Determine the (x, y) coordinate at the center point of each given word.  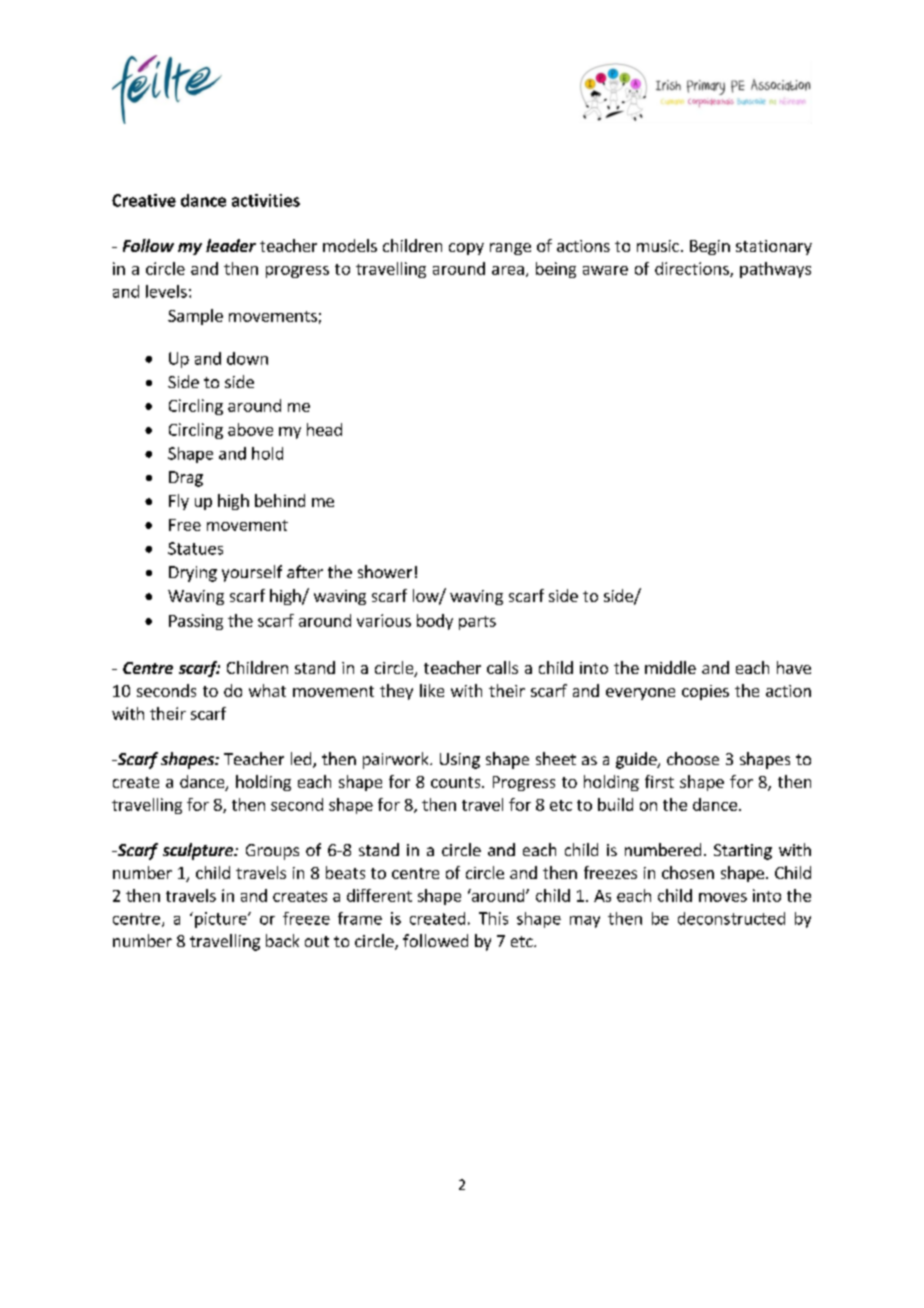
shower (385, 571)
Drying (193, 574)
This (493, 918)
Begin (710, 247)
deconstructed (731, 918)
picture (222, 920)
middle (670, 667)
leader (231, 245)
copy (466, 249)
